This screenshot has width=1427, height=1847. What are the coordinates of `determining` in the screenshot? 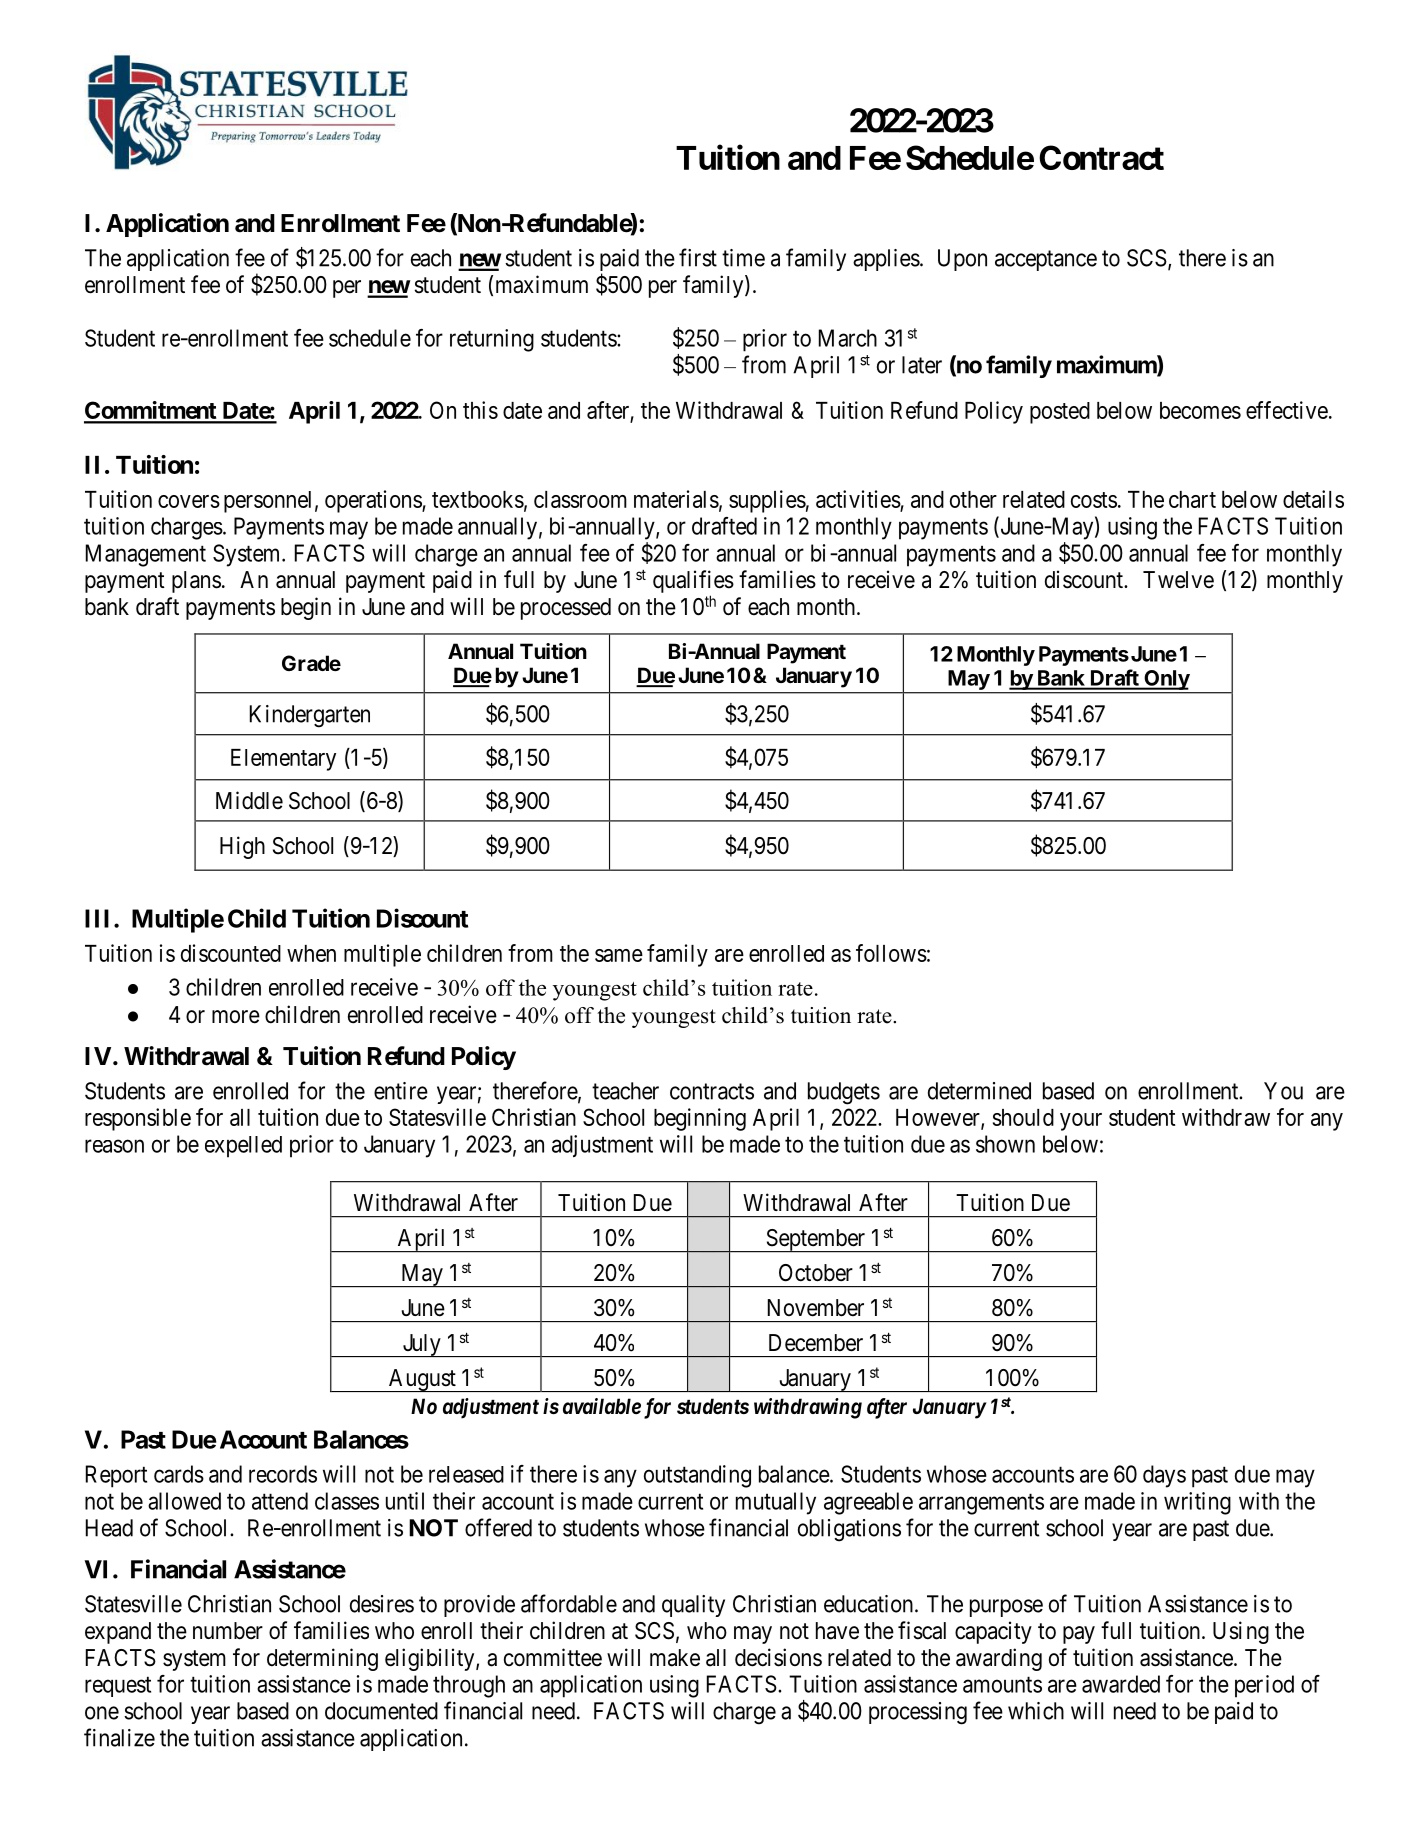 It's located at (322, 1659).
